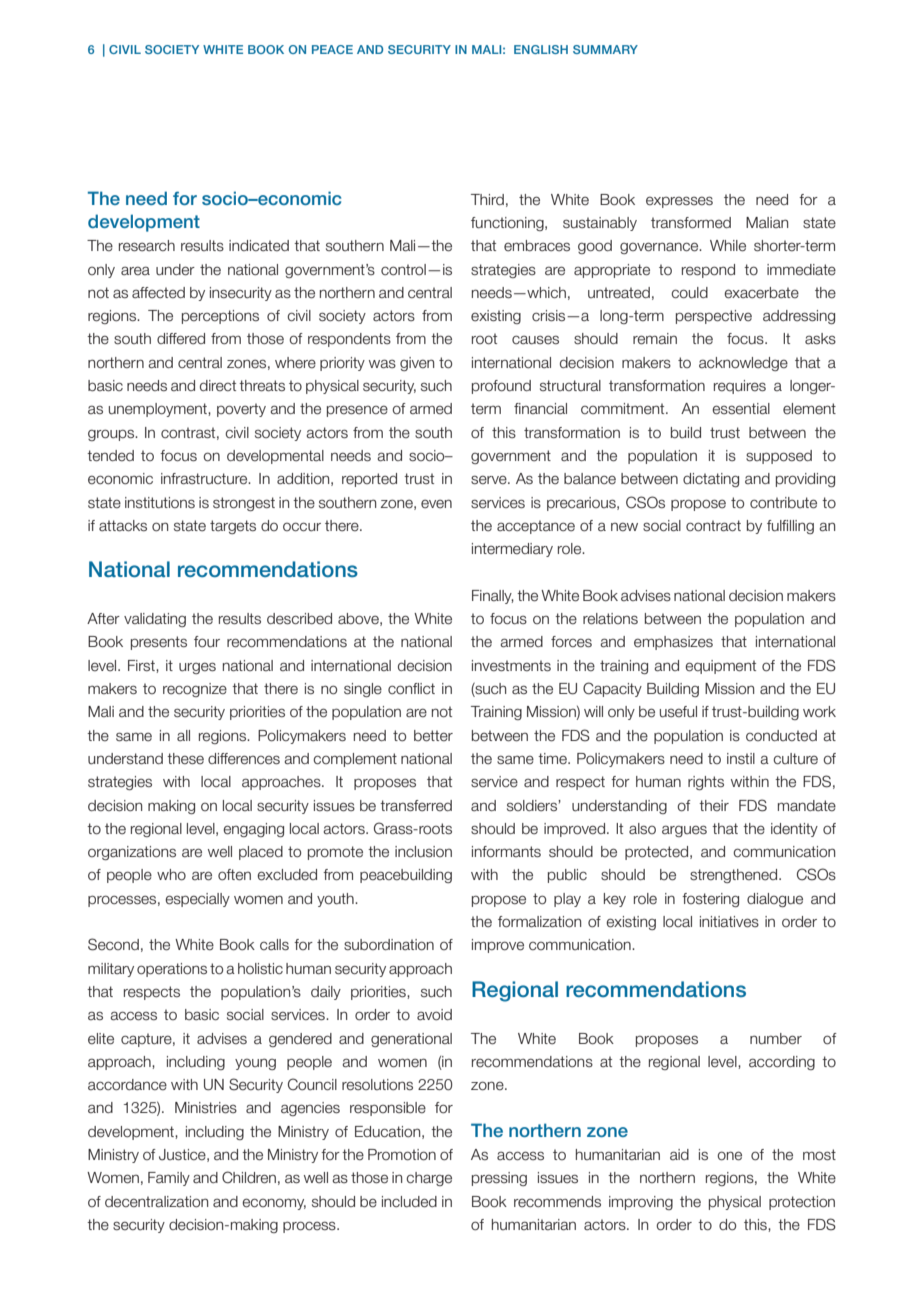 Image resolution: width=924 pixels, height=1308 pixels. Describe the element at coordinates (185, 759) in the image. I see `these` at that location.
